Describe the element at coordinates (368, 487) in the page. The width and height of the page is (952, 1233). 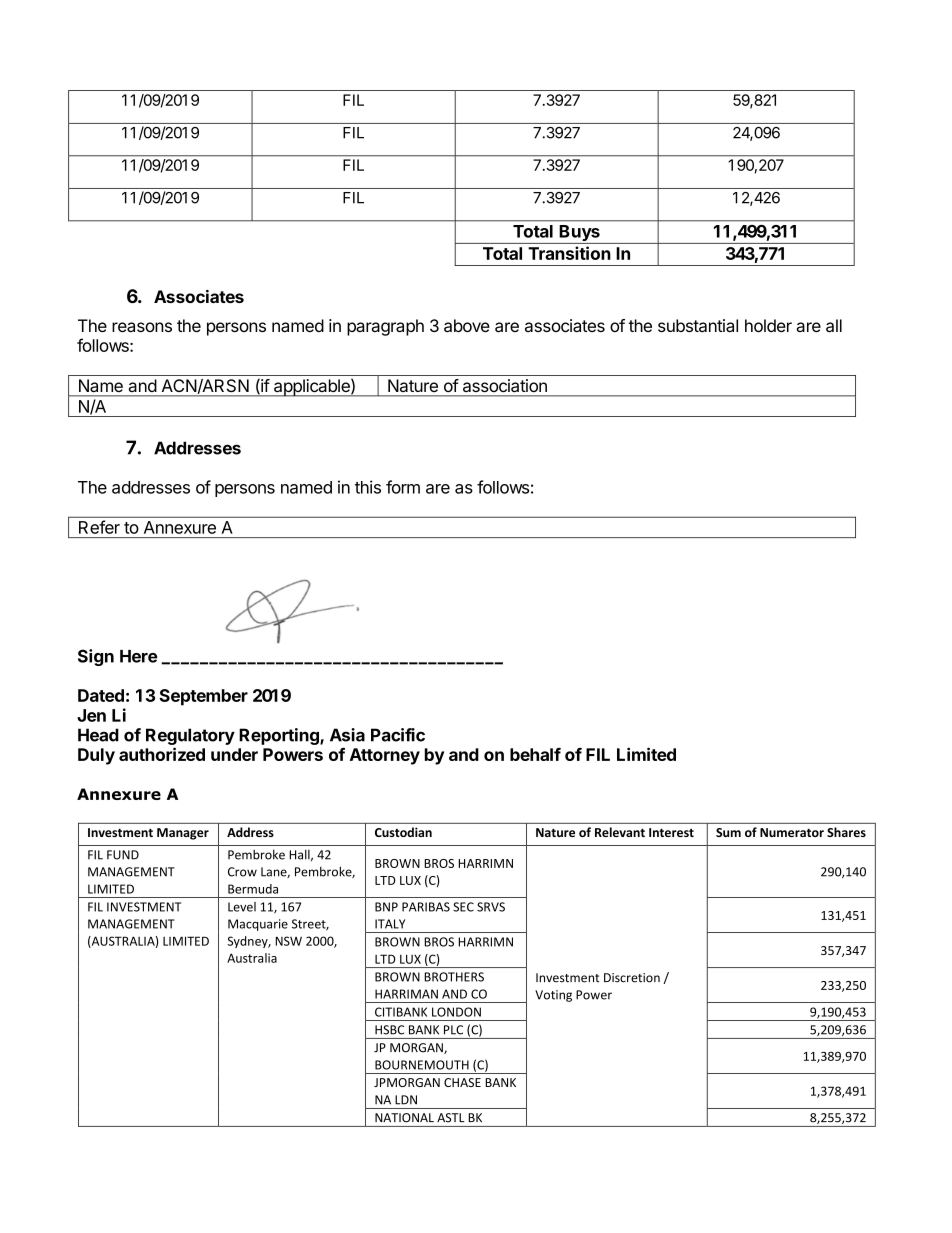
I see `this` at that location.
